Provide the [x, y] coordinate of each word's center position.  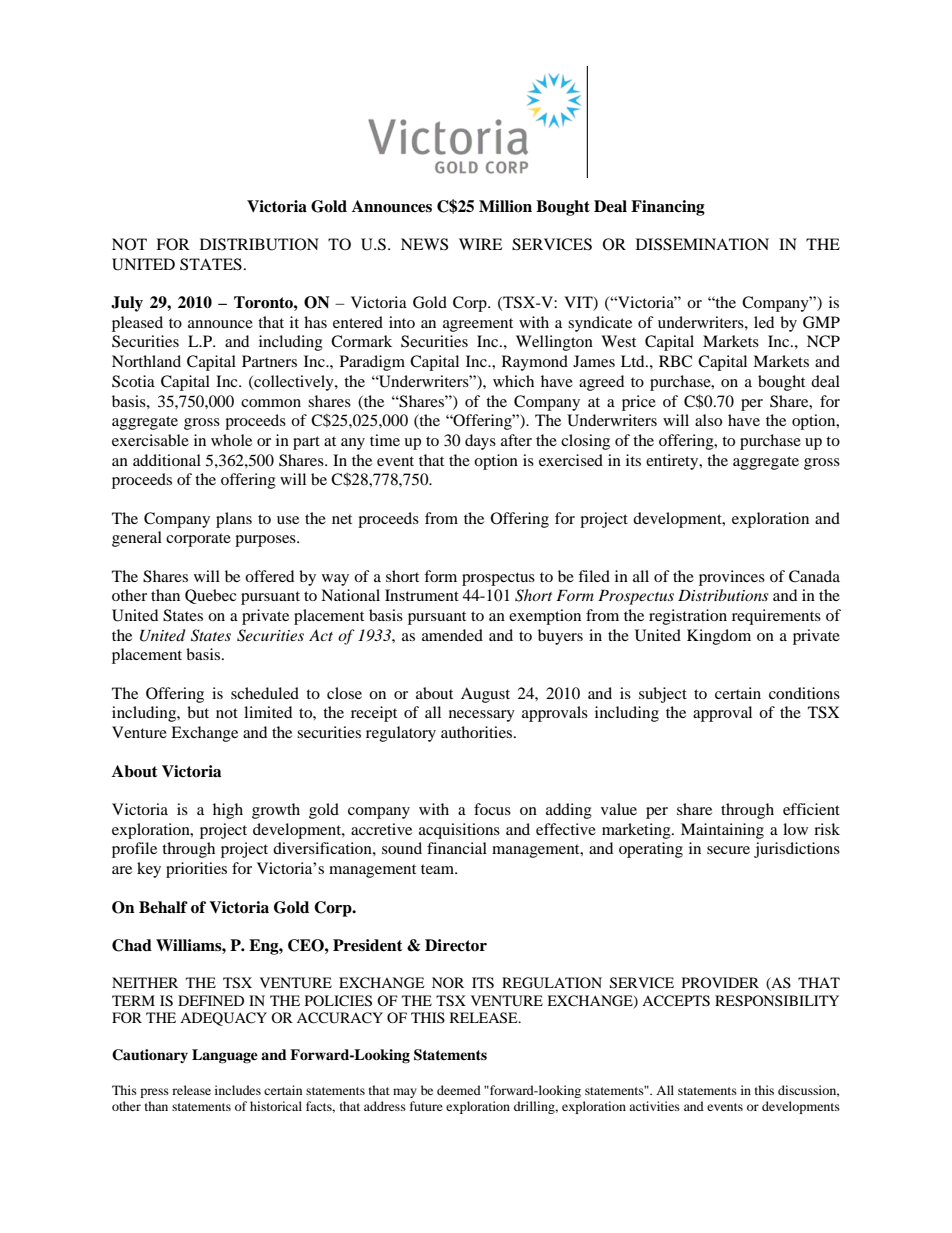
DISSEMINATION [702, 244]
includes [238, 1090]
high [228, 811]
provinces [732, 578]
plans [234, 520]
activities [654, 1106]
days [480, 442]
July [127, 304]
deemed [459, 1090]
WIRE [480, 244]
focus [492, 809]
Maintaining [722, 831]
